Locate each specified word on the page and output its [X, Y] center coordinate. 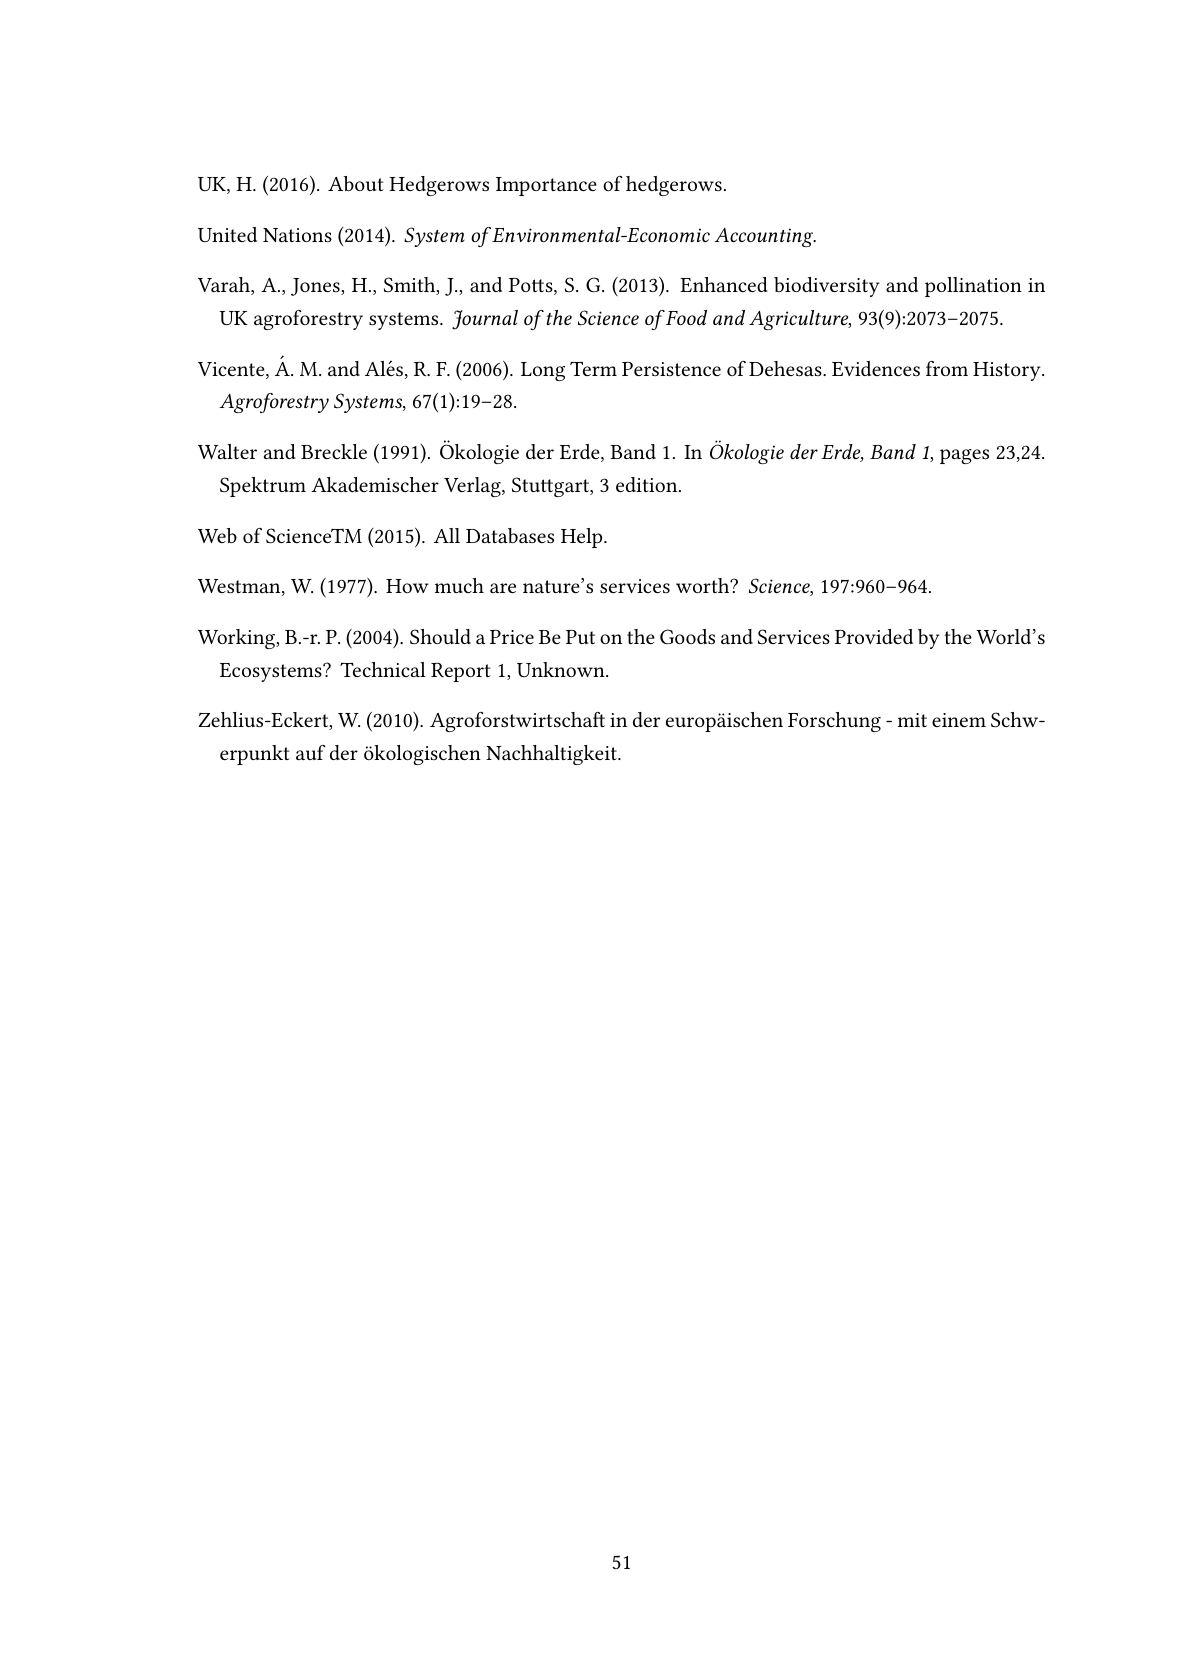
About [356, 183]
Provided [874, 636]
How [407, 586]
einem [959, 720]
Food [685, 317]
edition [648, 484]
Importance [546, 186]
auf [311, 752]
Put [580, 637]
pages [964, 456]
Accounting [765, 237]
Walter [227, 451]
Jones [316, 287]
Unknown [562, 669]
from [947, 368]
